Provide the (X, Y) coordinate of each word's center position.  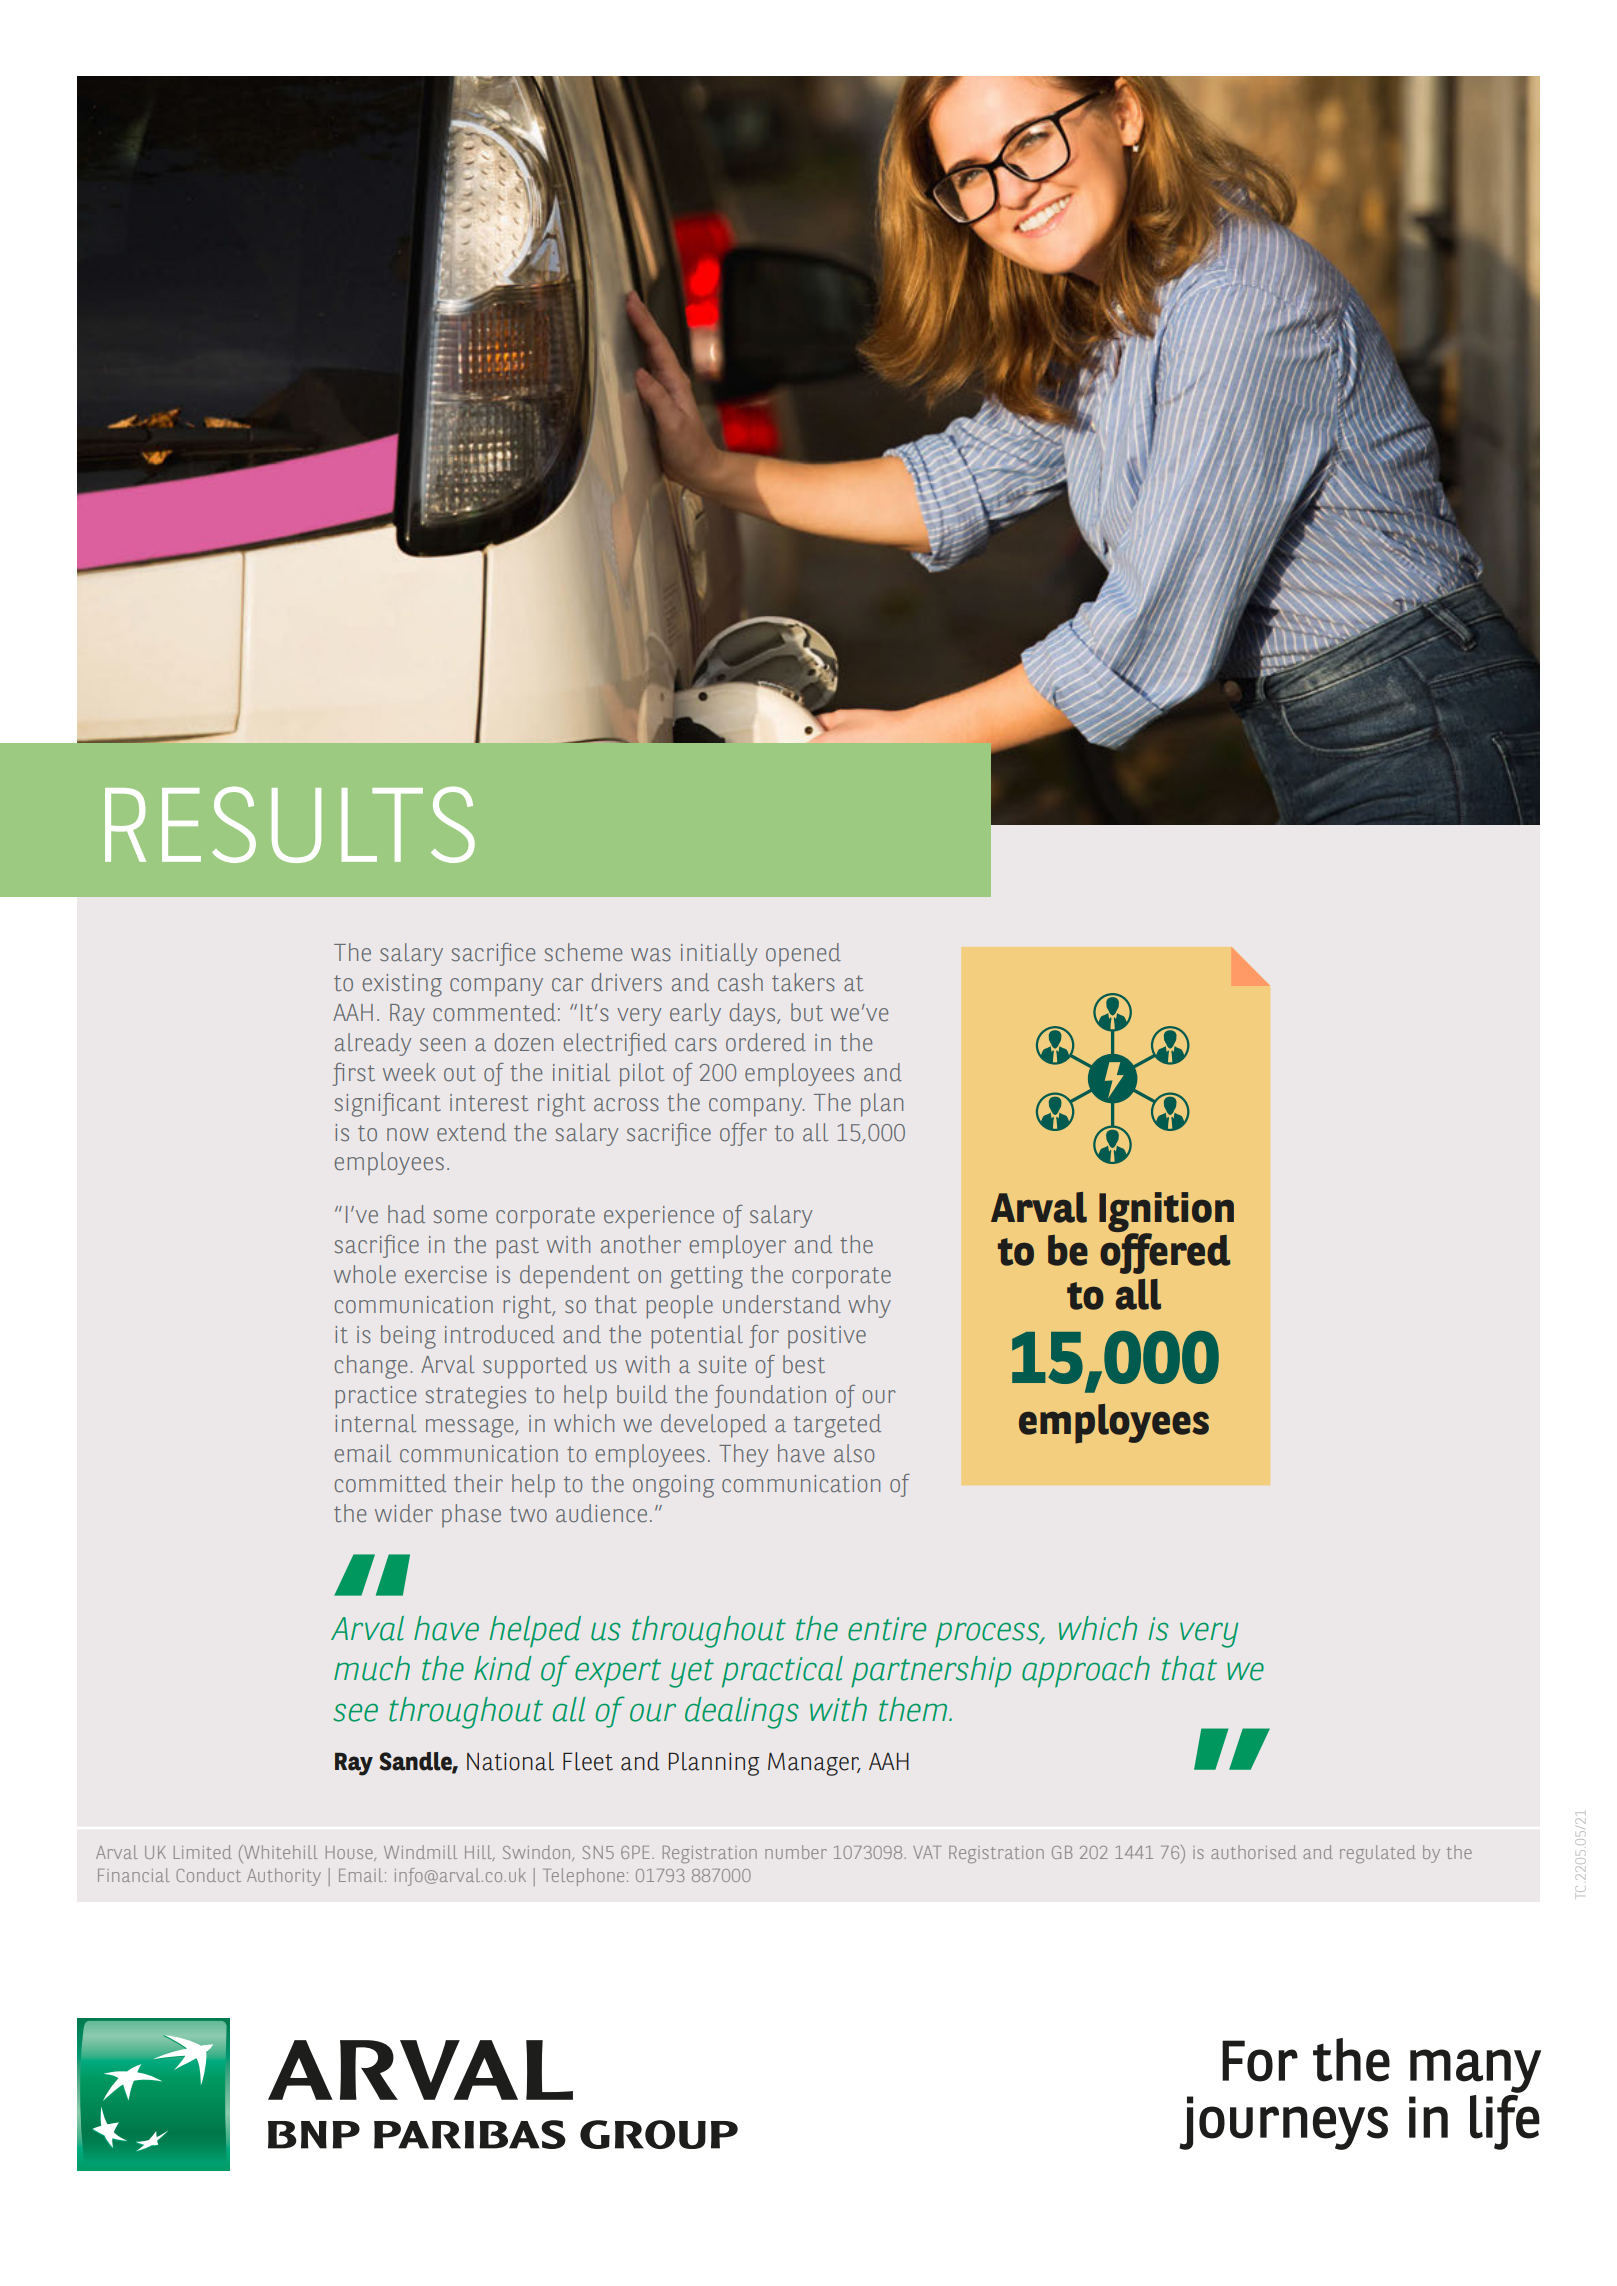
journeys (1283, 2123)
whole (365, 1274)
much (372, 1668)
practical (782, 1672)
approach (1086, 1672)
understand (782, 1304)
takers (803, 982)
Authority (284, 1877)
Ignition (1166, 1213)
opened (803, 955)
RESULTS (290, 824)
